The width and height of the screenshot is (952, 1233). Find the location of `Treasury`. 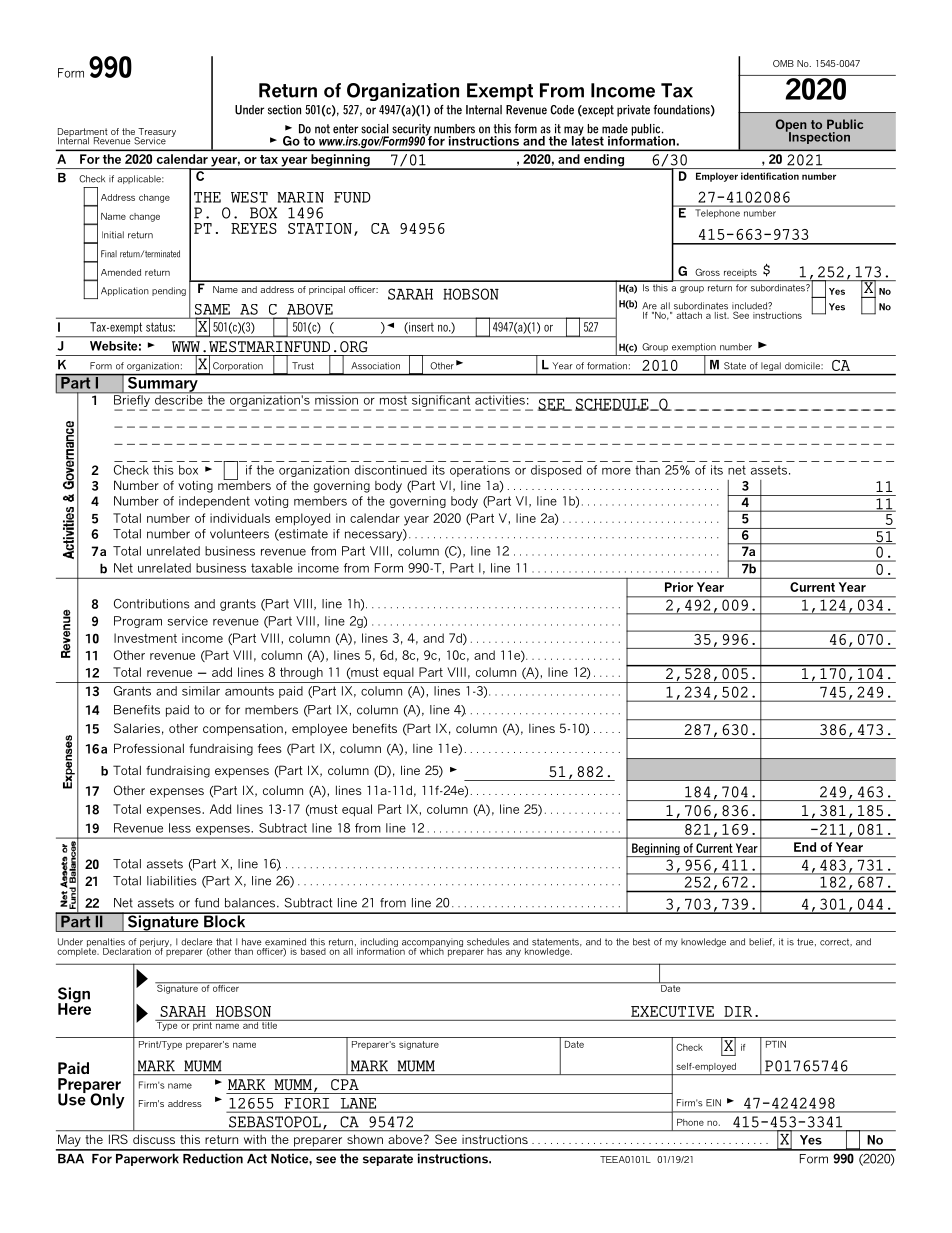

Treasury is located at coordinates (156, 133).
